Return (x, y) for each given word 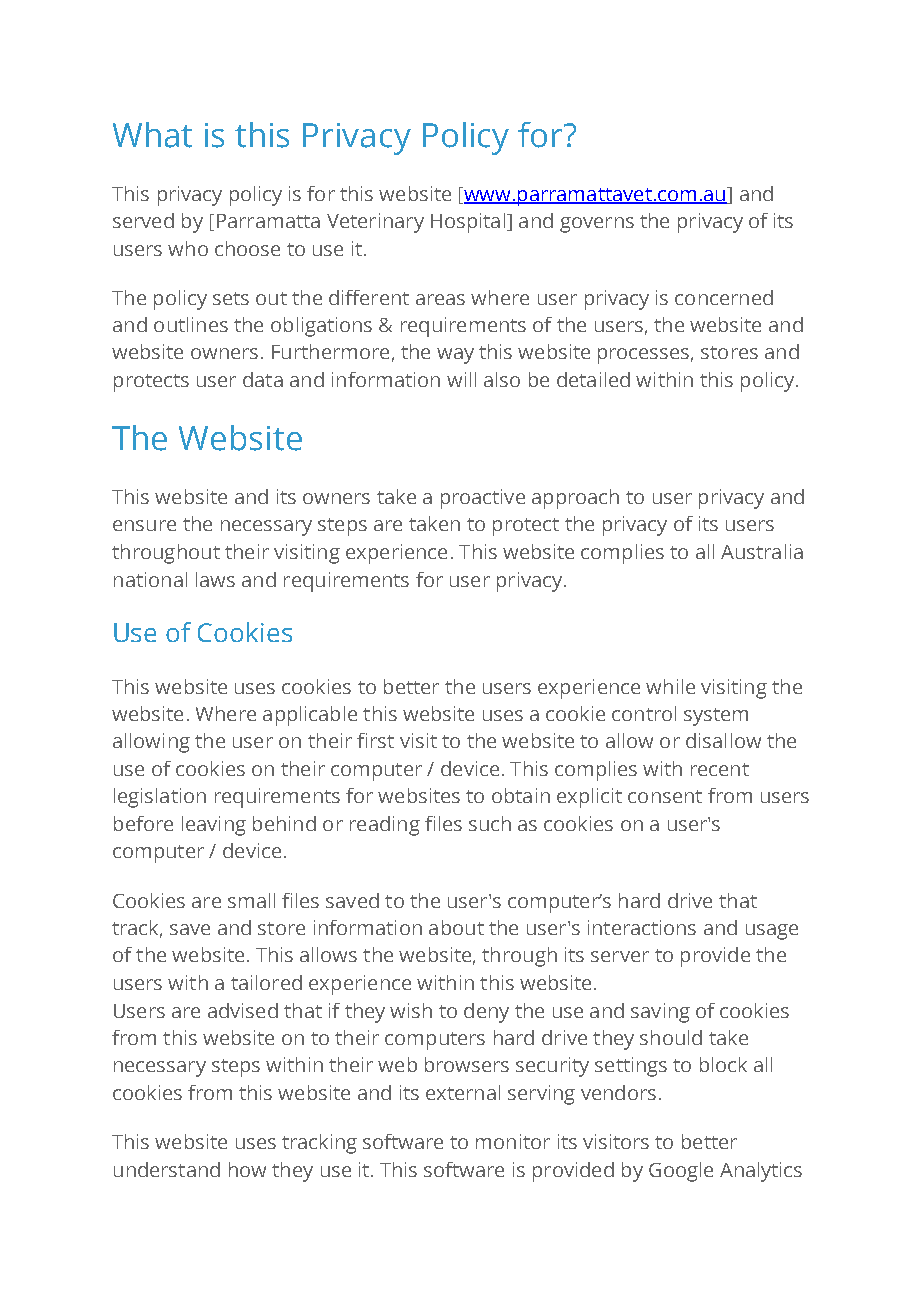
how (247, 1169)
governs (597, 225)
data (263, 379)
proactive (483, 499)
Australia (762, 551)
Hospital (468, 223)
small (251, 900)
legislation (160, 798)
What (152, 135)
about (456, 927)
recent (720, 769)
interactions (642, 927)
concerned (724, 297)
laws (215, 579)
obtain (521, 795)
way (455, 356)
